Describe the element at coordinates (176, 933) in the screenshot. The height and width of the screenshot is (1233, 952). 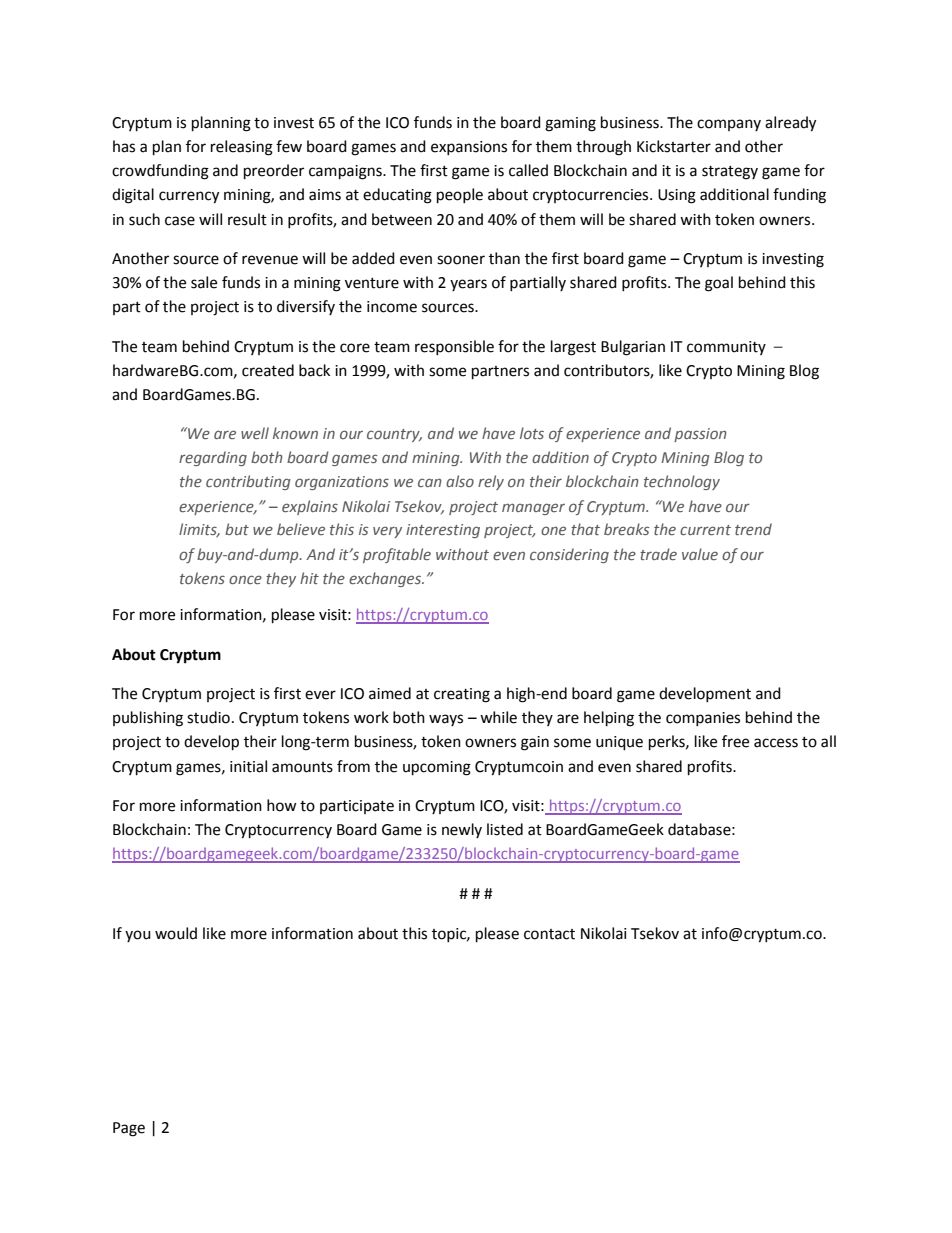
I see `would` at that location.
